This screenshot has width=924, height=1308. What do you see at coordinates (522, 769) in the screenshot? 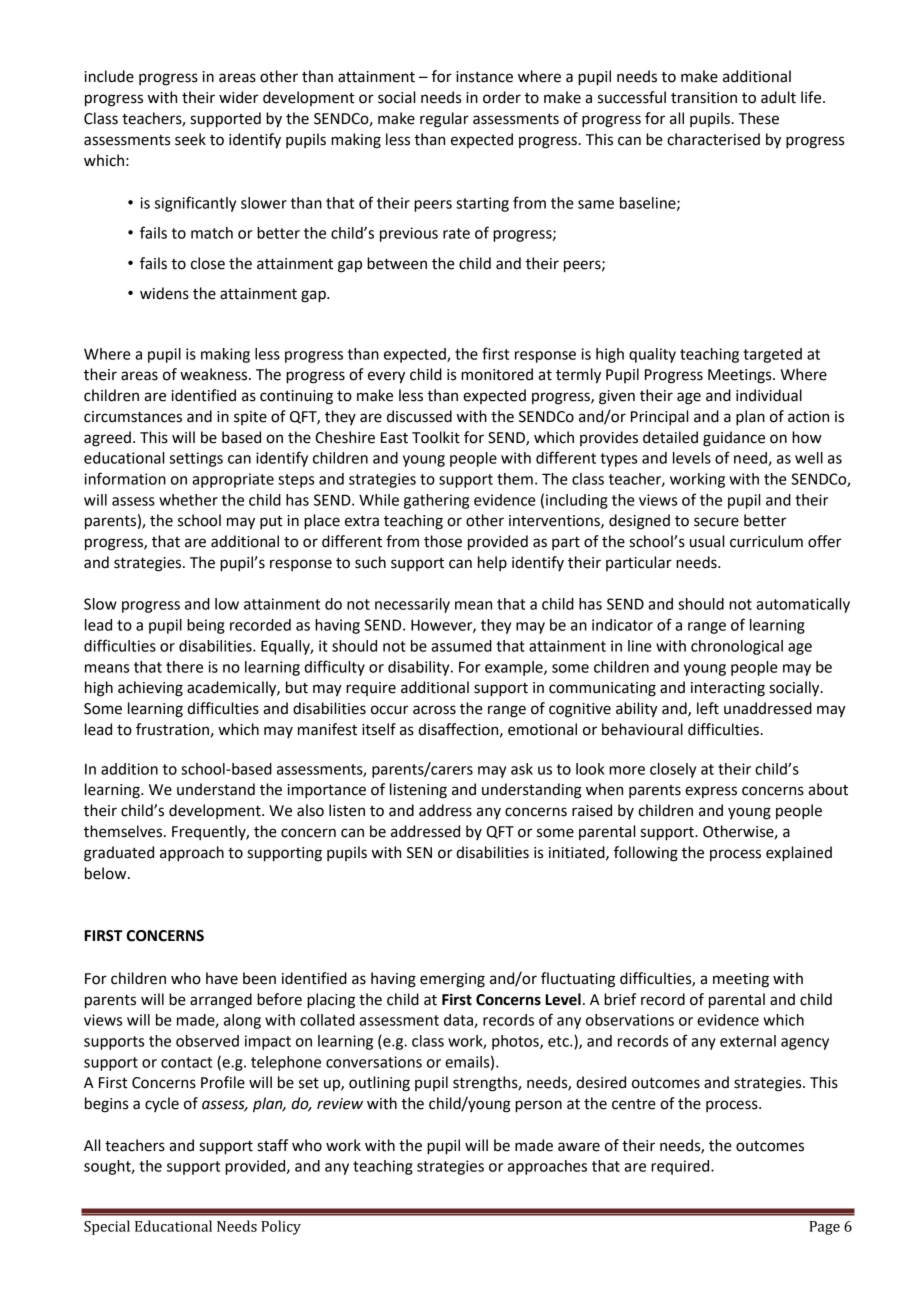
I see `ask` at bounding box center [522, 769].
